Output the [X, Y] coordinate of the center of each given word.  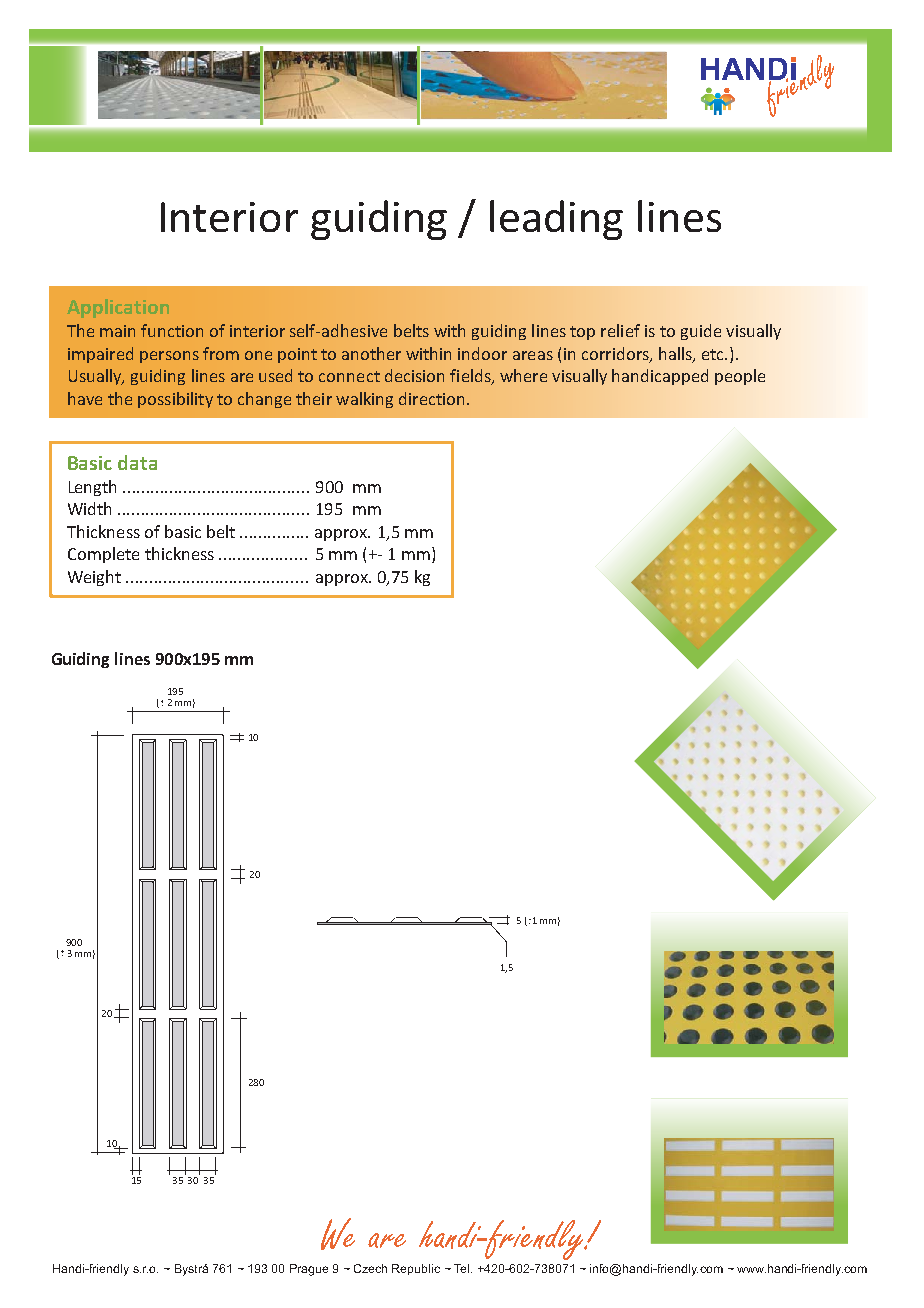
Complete [103, 555]
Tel [463, 1268]
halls [676, 354]
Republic [416, 1269]
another [371, 353]
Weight [94, 578]
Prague [309, 1270]
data [137, 462]
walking [364, 400]
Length [92, 488]
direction [431, 398]
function [172, 330]
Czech [370, 1268]
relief [620, 330]
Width [89, 508]
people [740, 377]
